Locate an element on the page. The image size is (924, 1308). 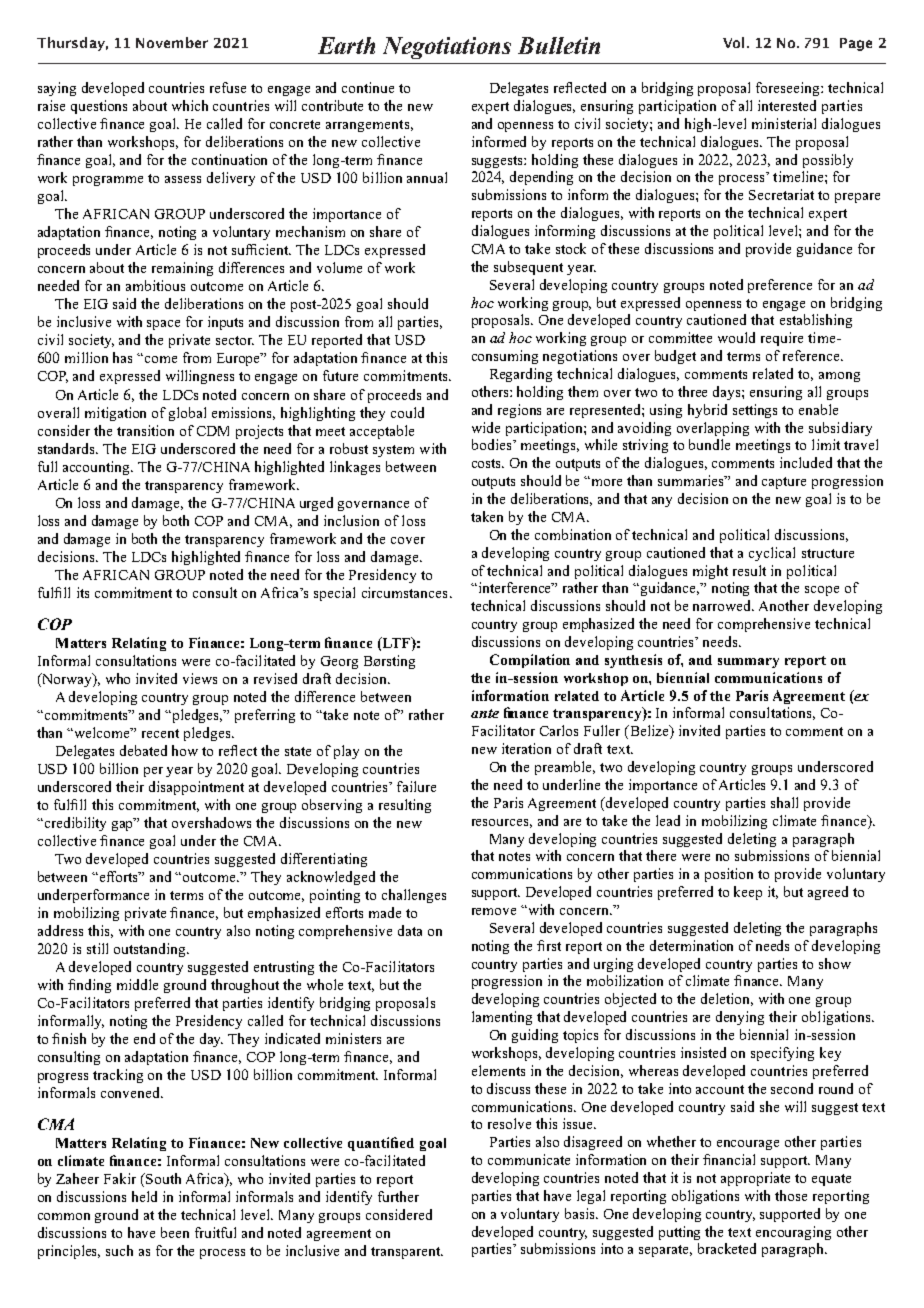
views is located at coordinates (200, 678).
